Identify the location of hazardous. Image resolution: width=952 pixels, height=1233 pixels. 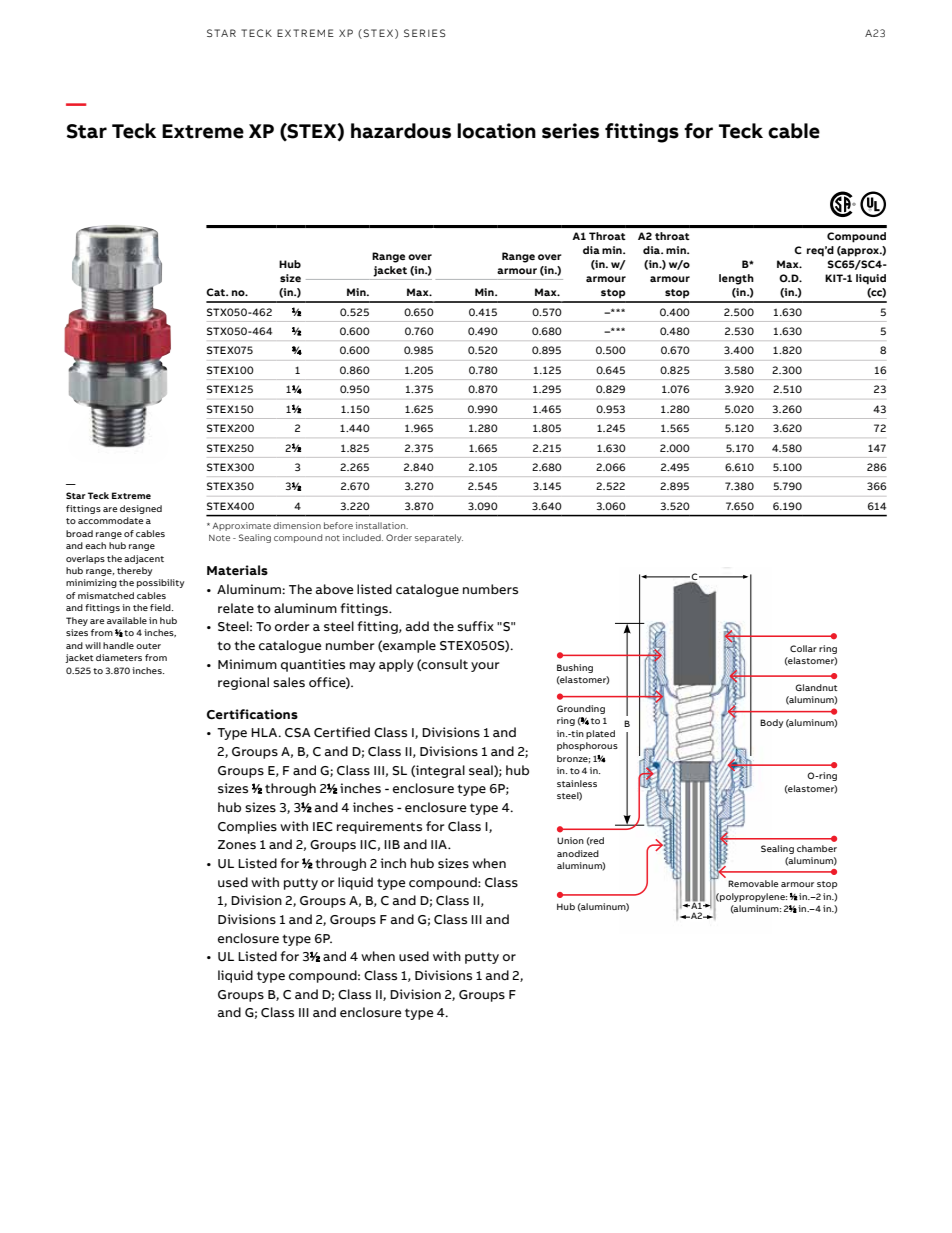
(401, 131).
